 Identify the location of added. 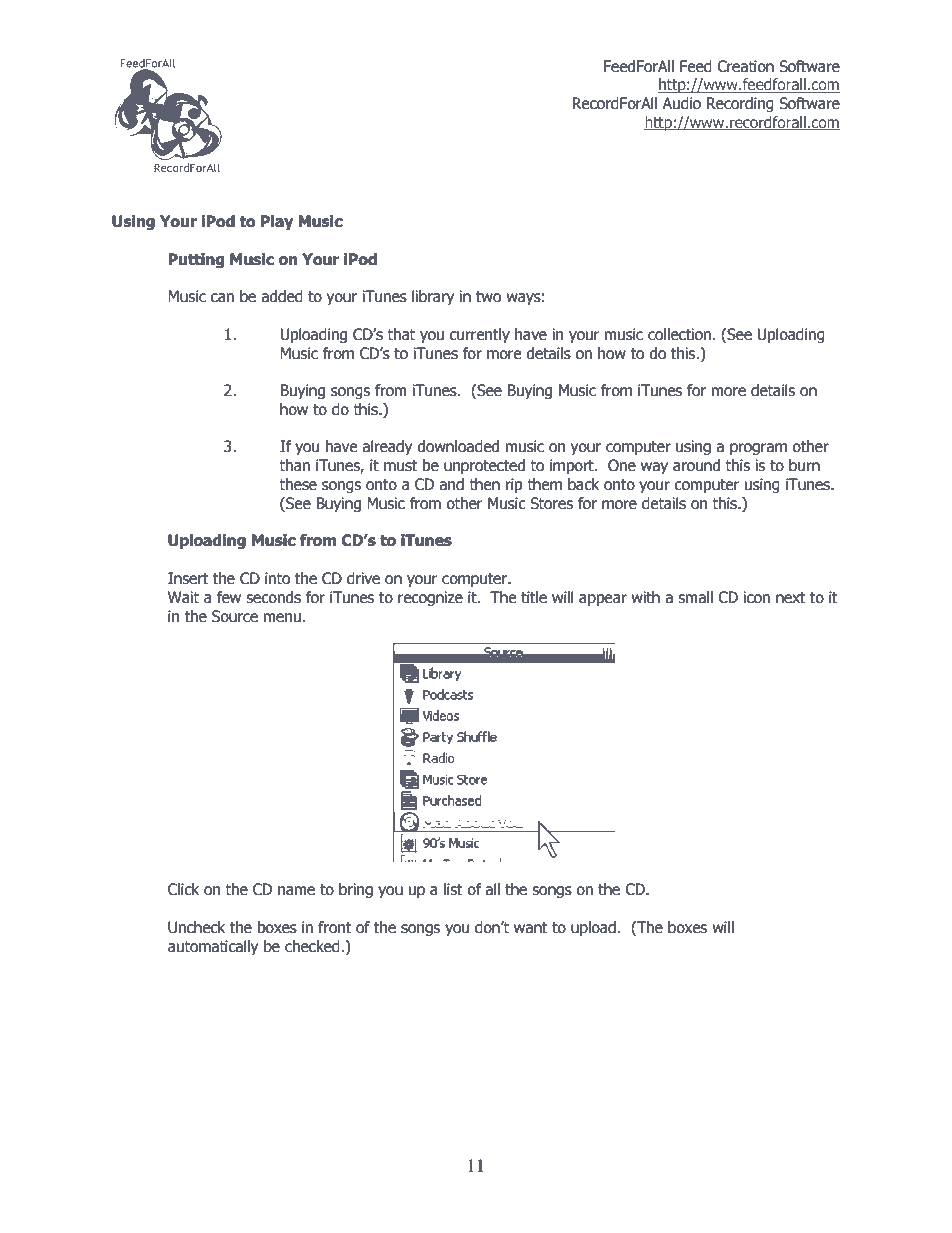
(282, 296).
